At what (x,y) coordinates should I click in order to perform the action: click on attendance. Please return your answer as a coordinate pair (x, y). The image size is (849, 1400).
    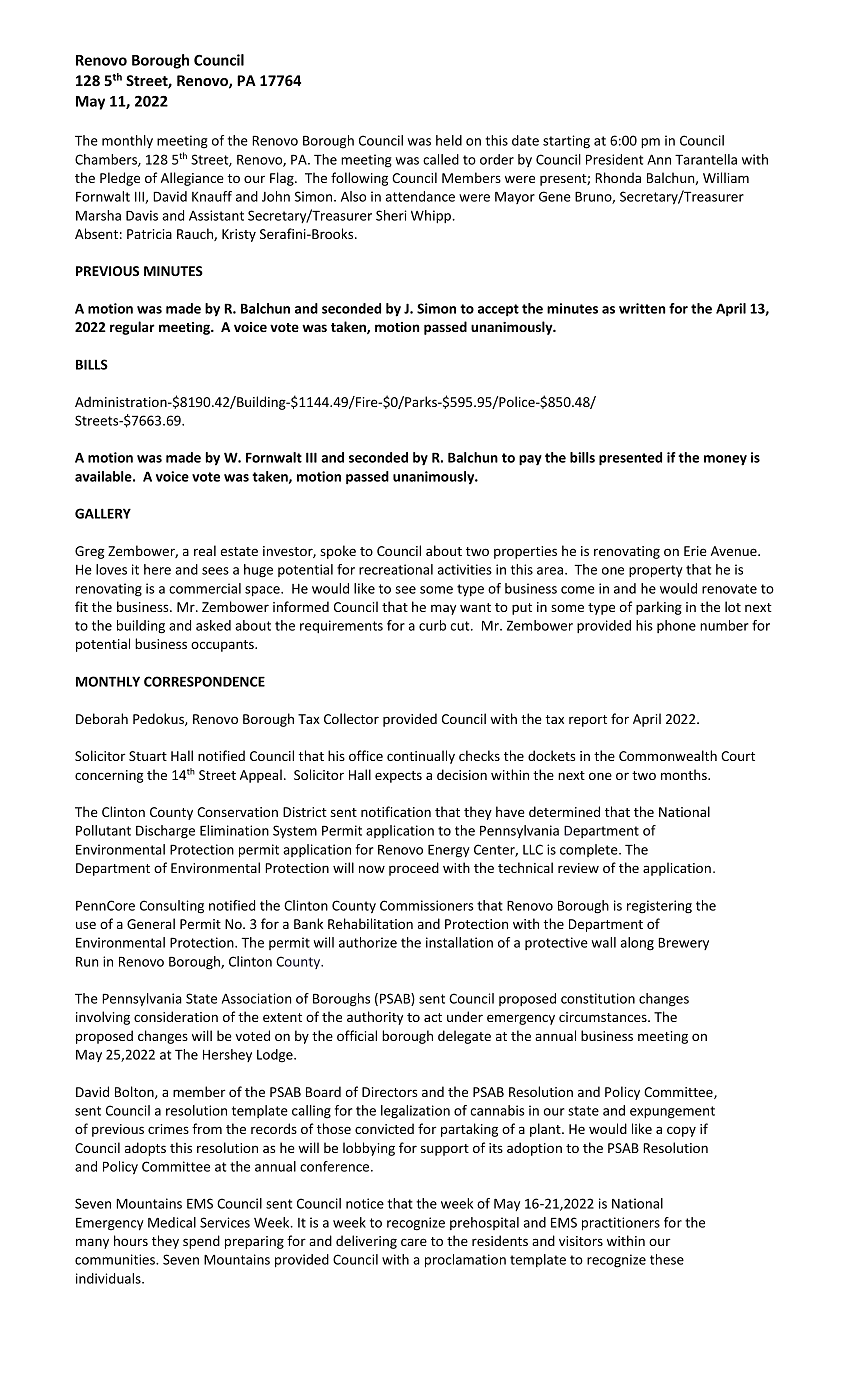
    Looking at the image, I should click on (420, 196).
